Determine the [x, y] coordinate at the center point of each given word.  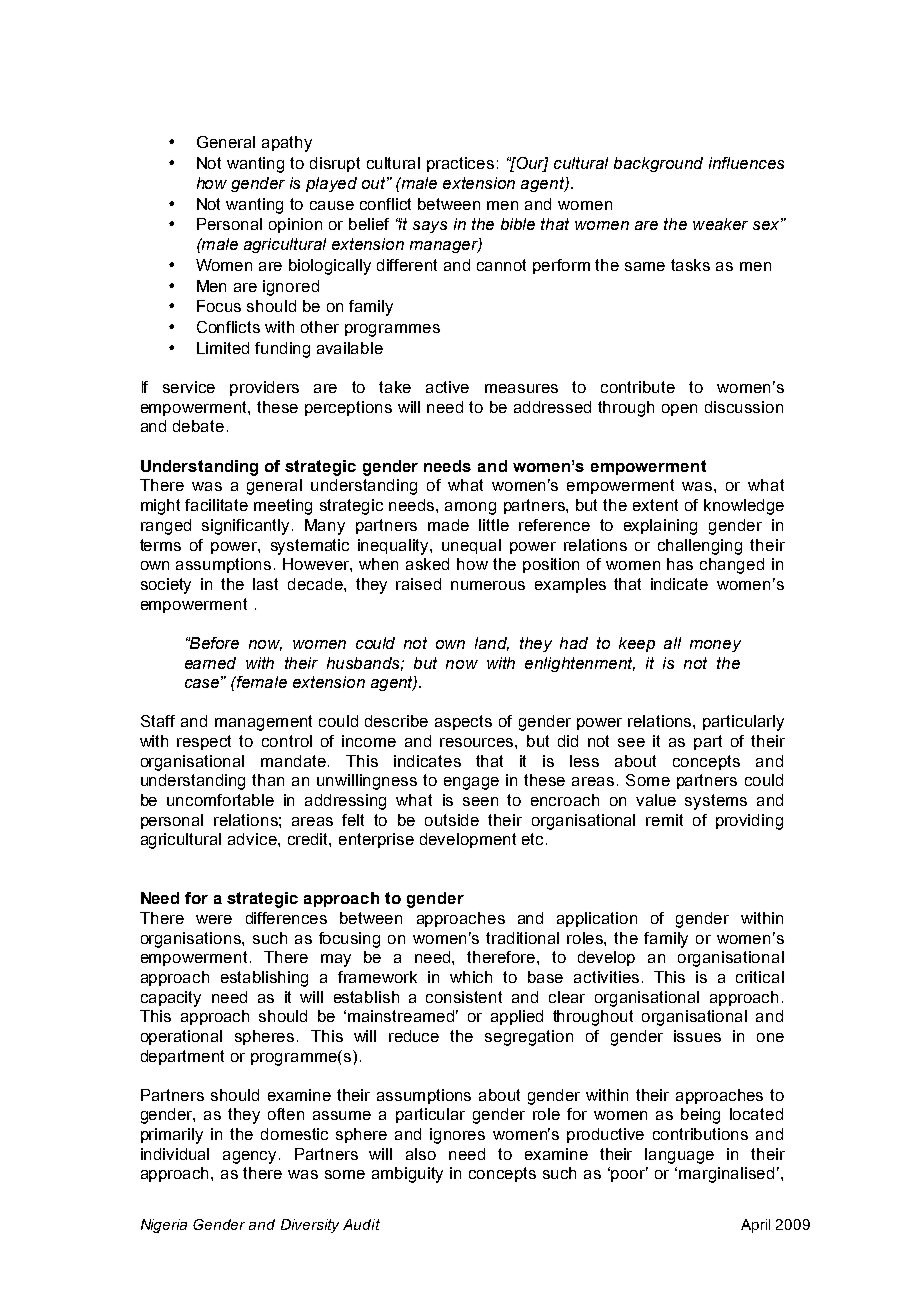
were [214, 919]
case [203, 682]
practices [460, 164]
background [658, 164]
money [715, 646]
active [447, 387]
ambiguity [407, 1175]
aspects [463, 722]
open [679, 410]
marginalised [726, 1175]
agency [251, 1157]
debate [198, 426]
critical [760, 977]
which [471, 977]
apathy [287, 144]
